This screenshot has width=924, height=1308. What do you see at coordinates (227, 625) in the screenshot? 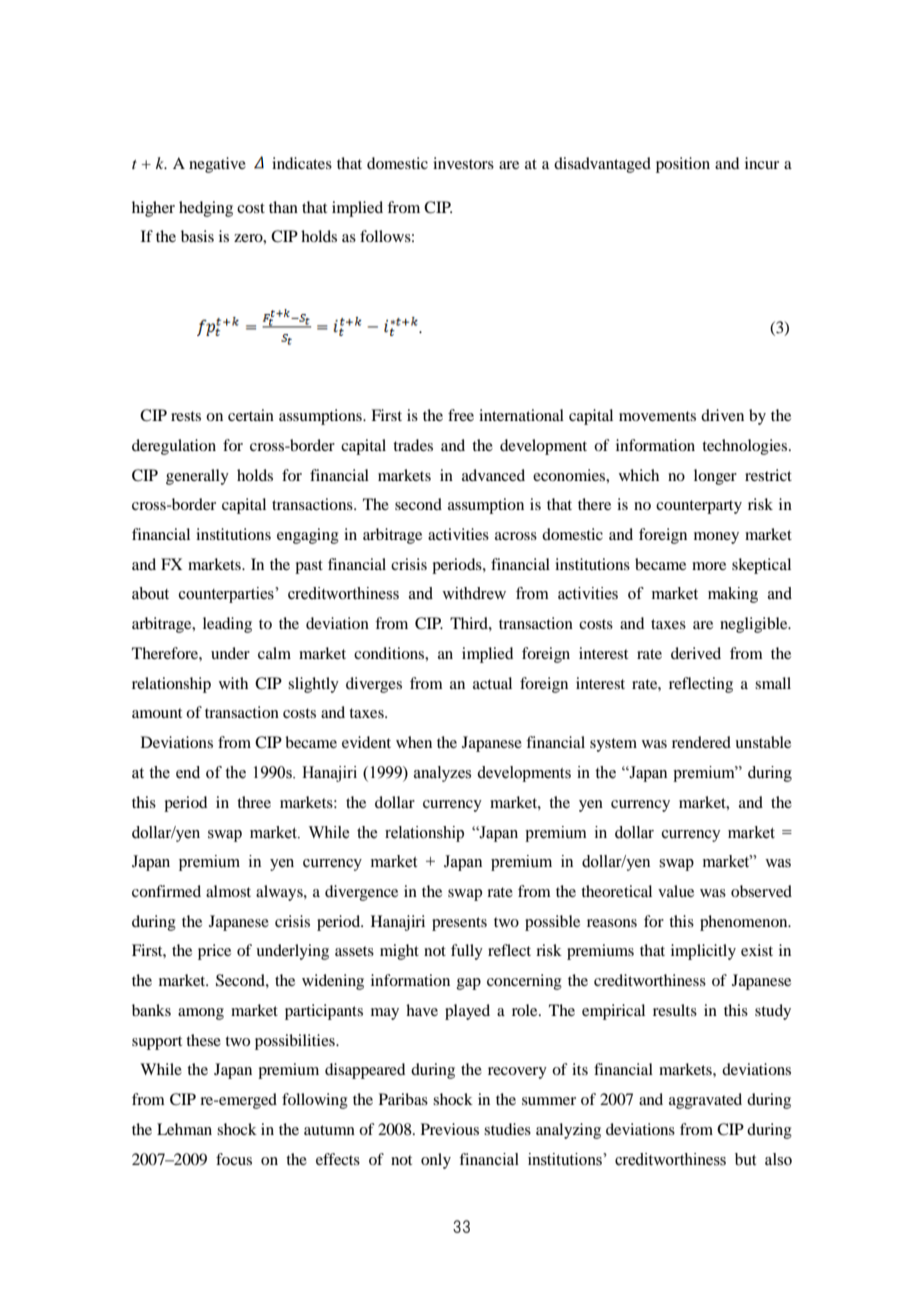
I see `leading` at bounding box center [227, 625].
